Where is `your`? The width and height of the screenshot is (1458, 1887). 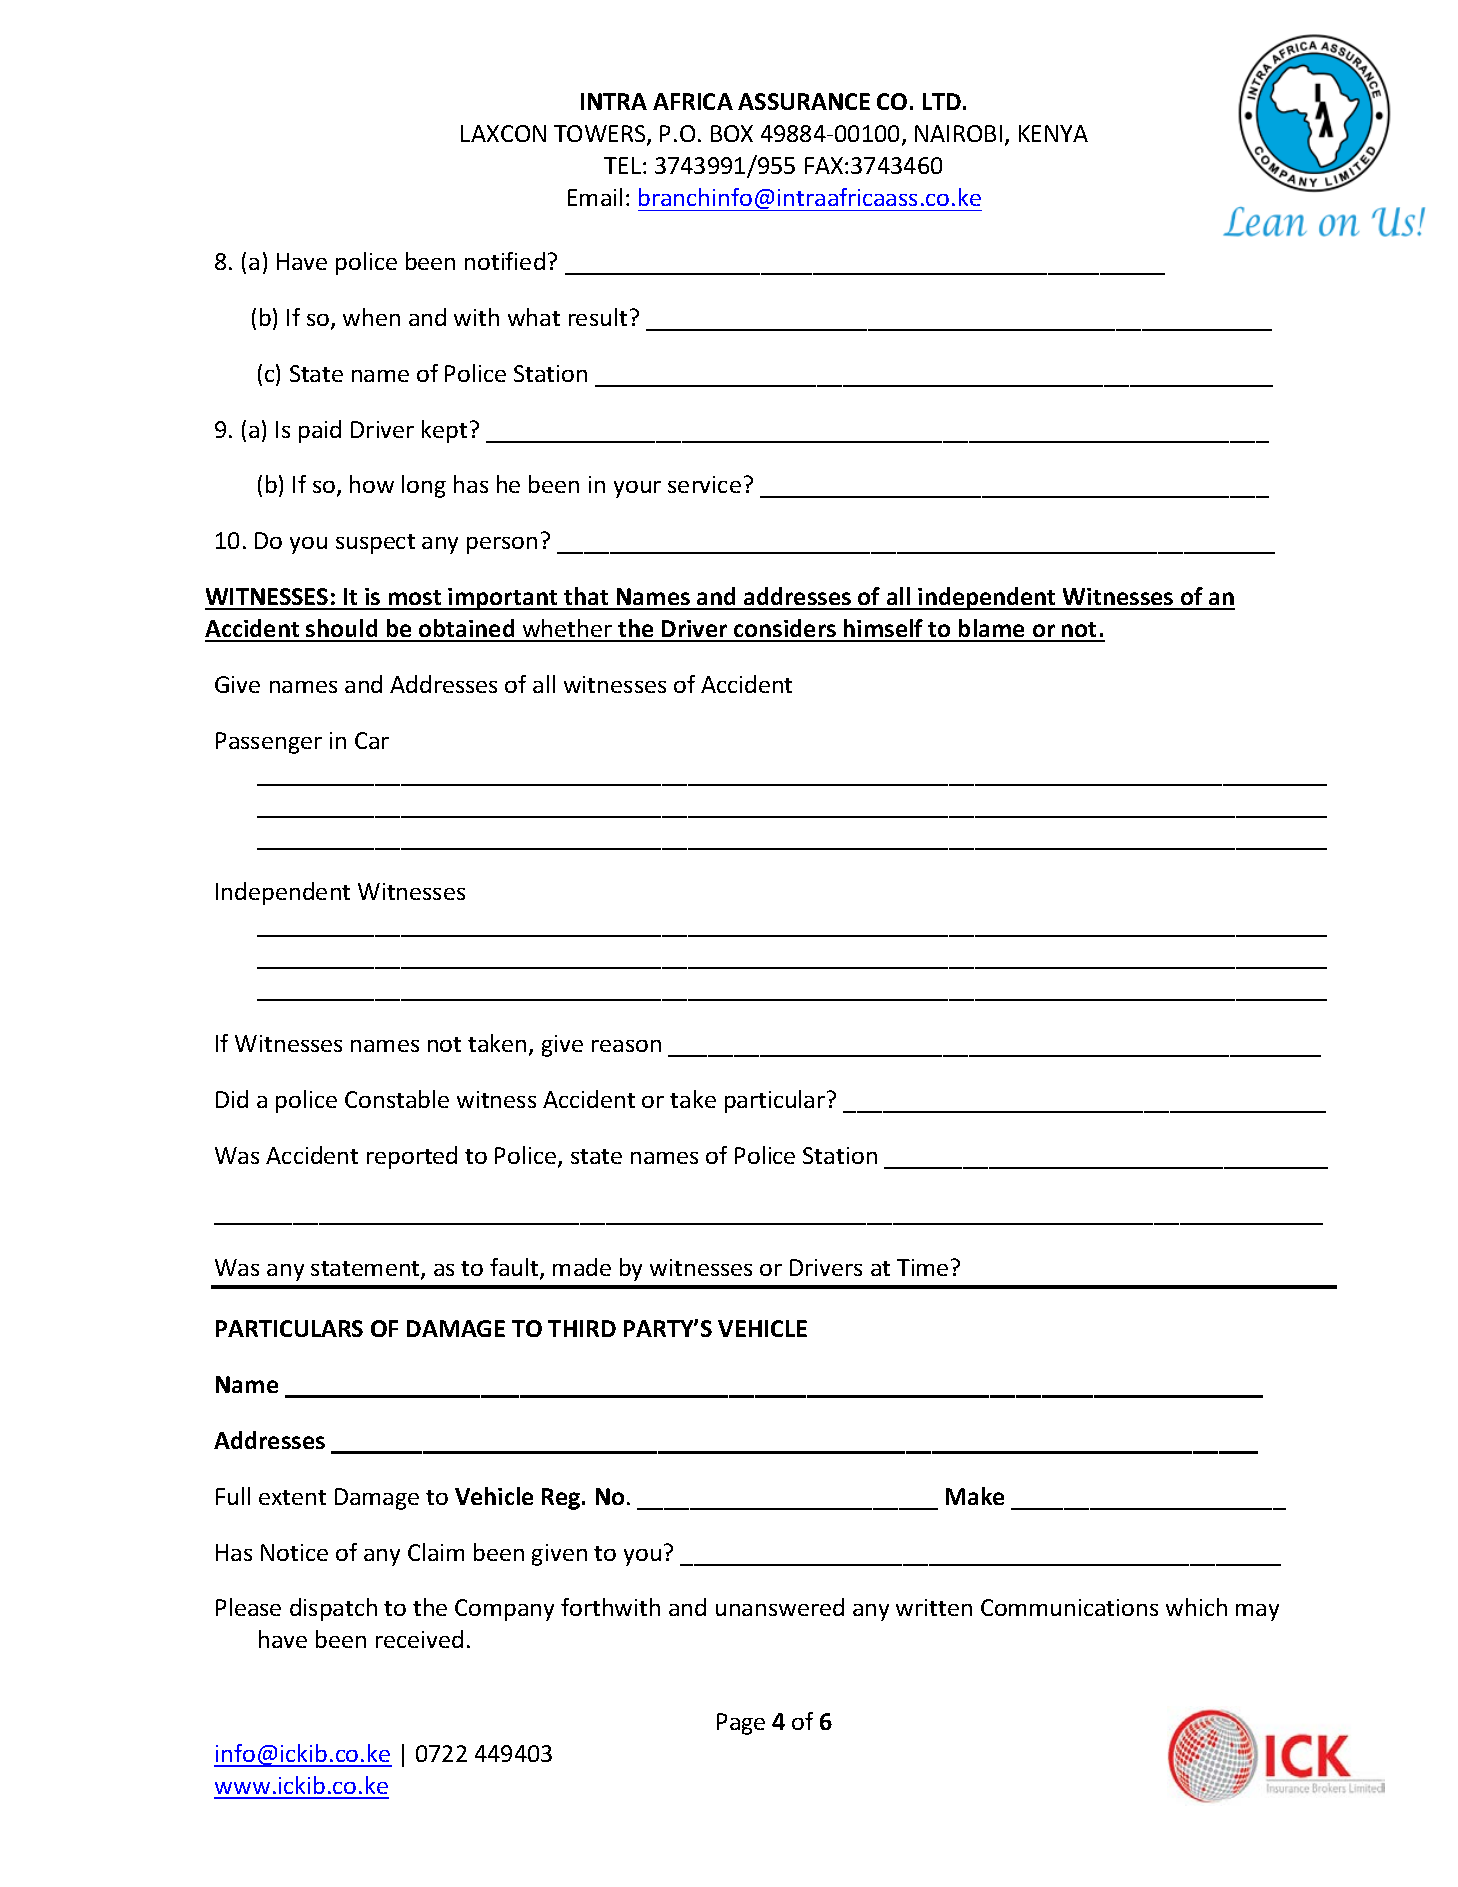 your is located at coordinates (637, 489).
